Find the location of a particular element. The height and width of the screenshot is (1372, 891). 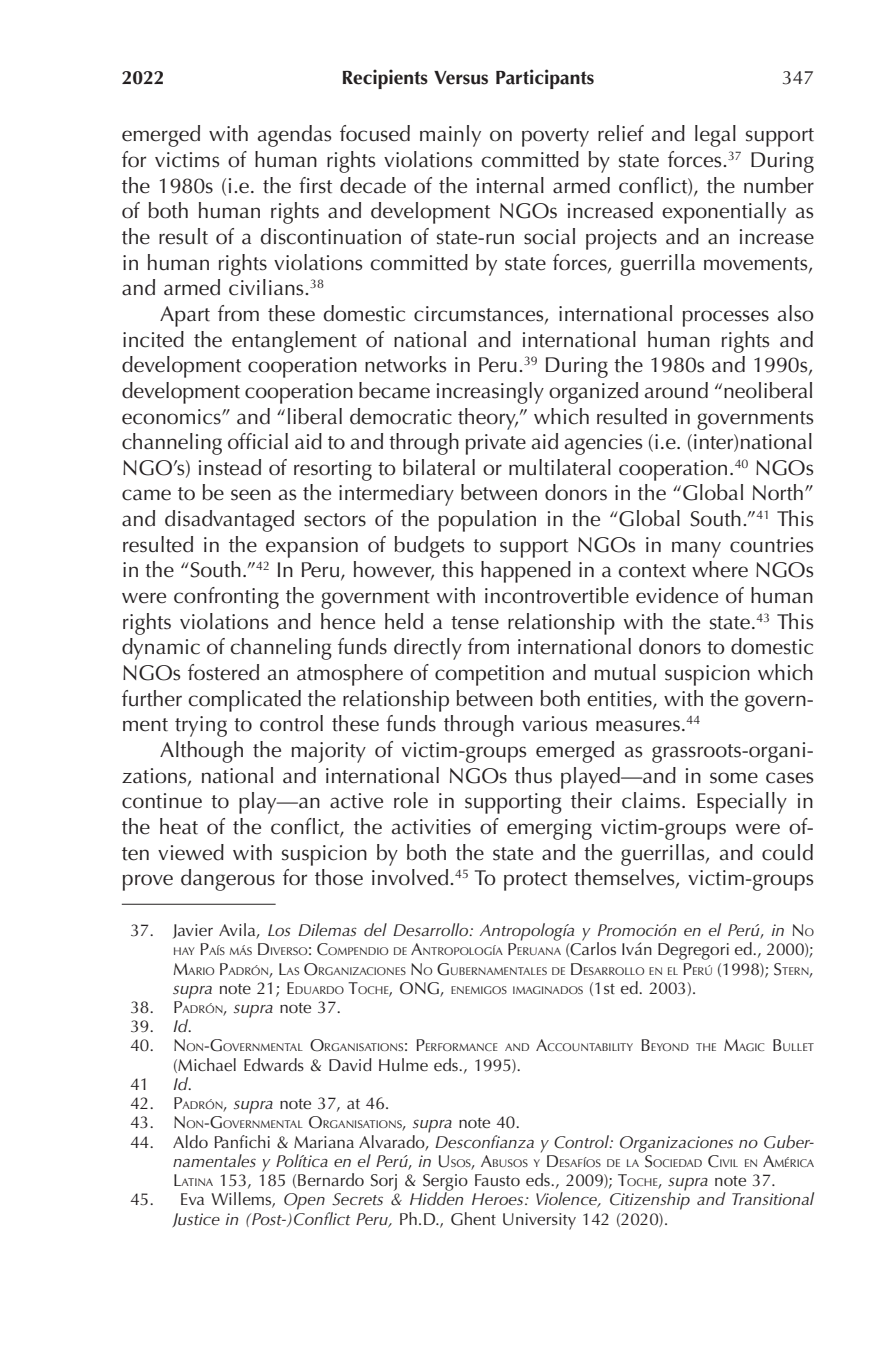

Eva is located at coordinates (192, 1199).
